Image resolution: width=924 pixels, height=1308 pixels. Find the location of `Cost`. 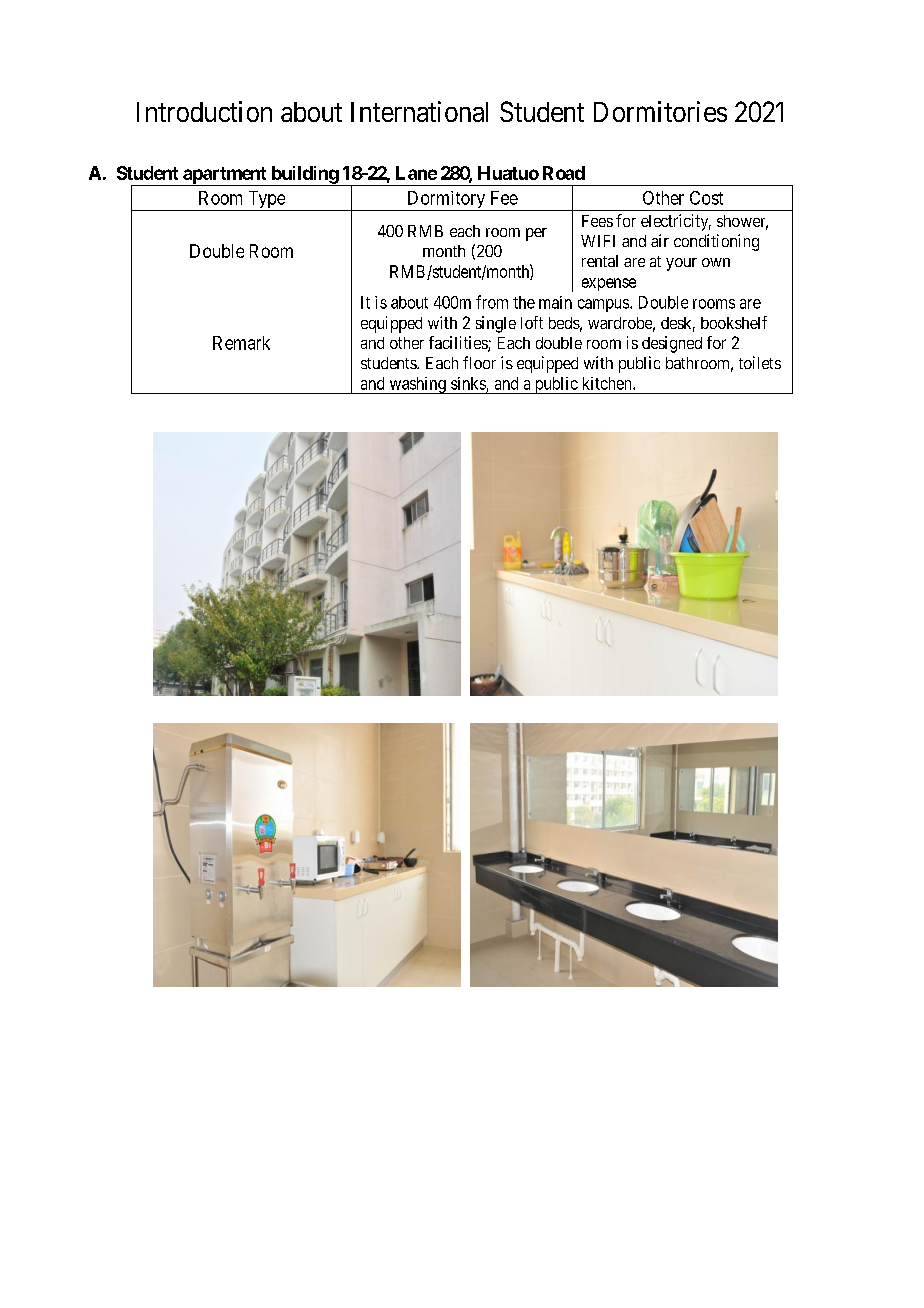

Cost is located at coordinates (706, 198).
